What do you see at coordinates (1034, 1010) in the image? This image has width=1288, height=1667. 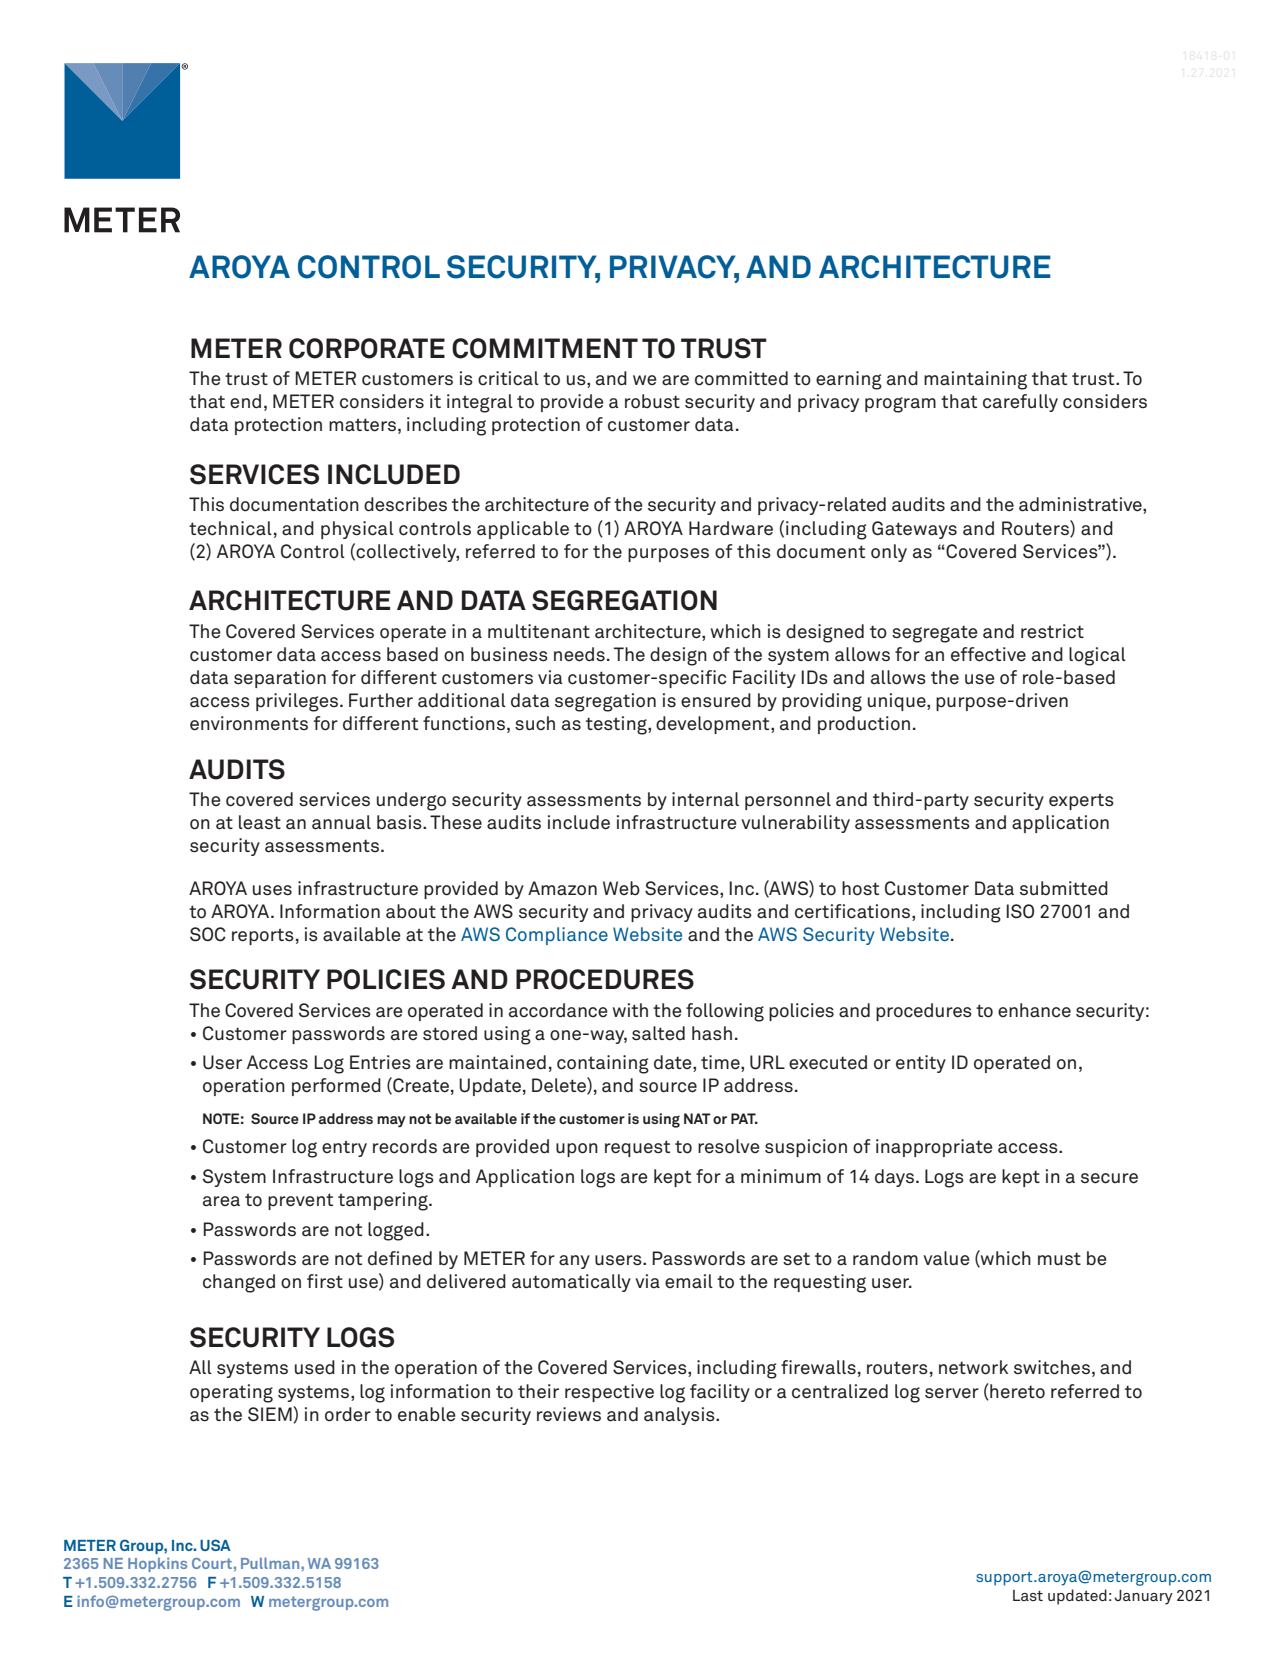 I see `enhance` at bounding box center [1034, 1010].
